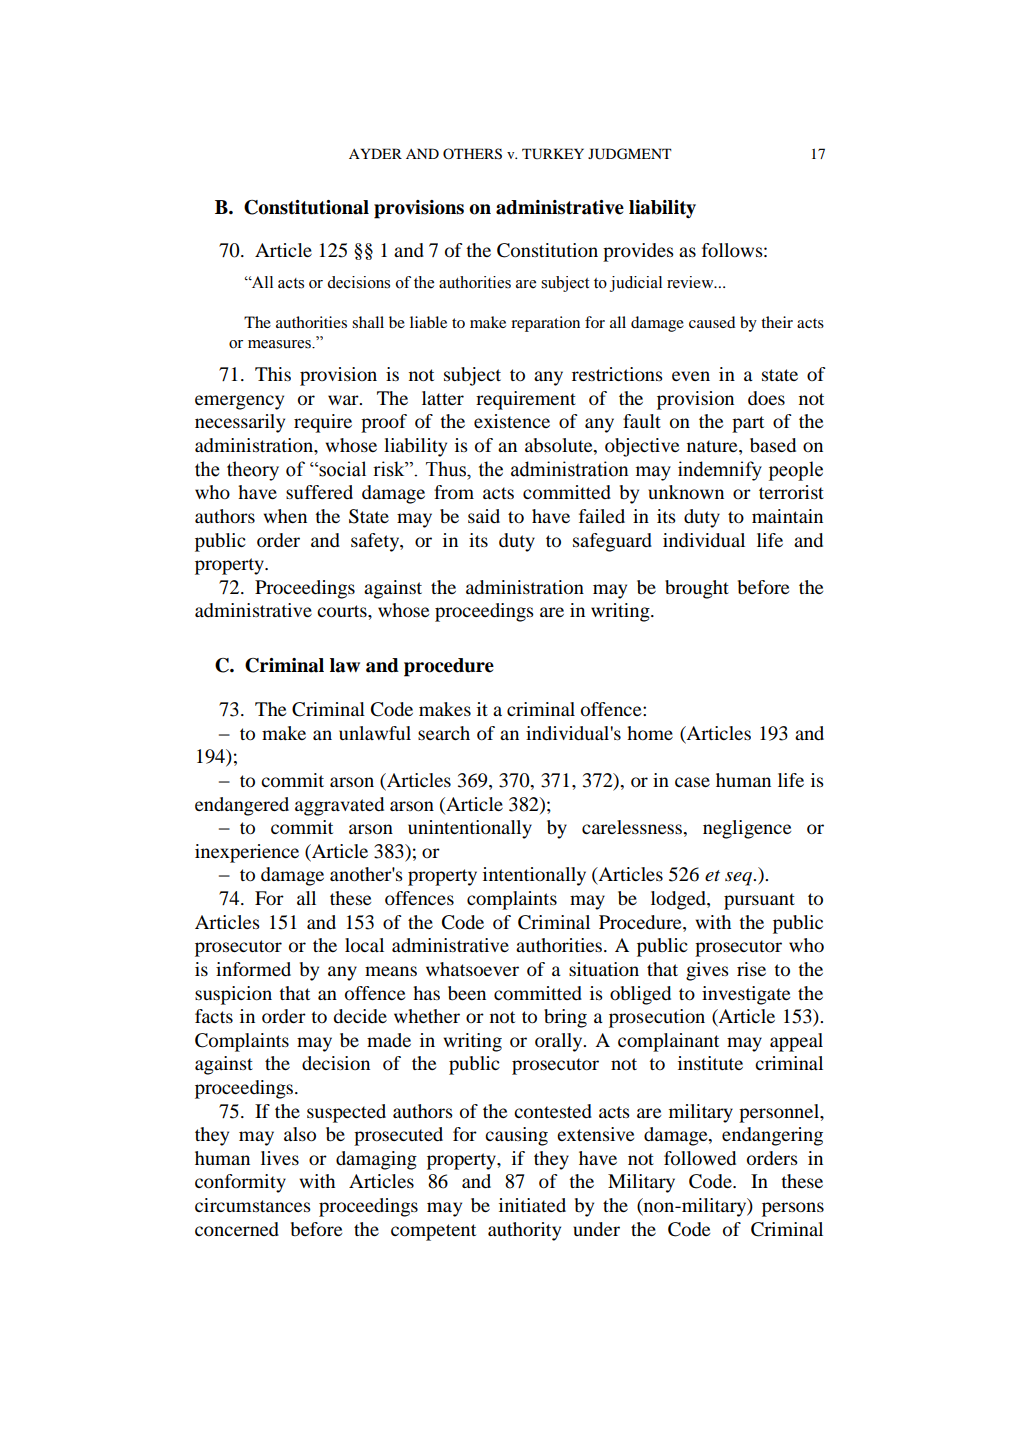 The height and width of the screenshot is (1441, 1019). I want to click on circumstances, so click(253, 1205).
